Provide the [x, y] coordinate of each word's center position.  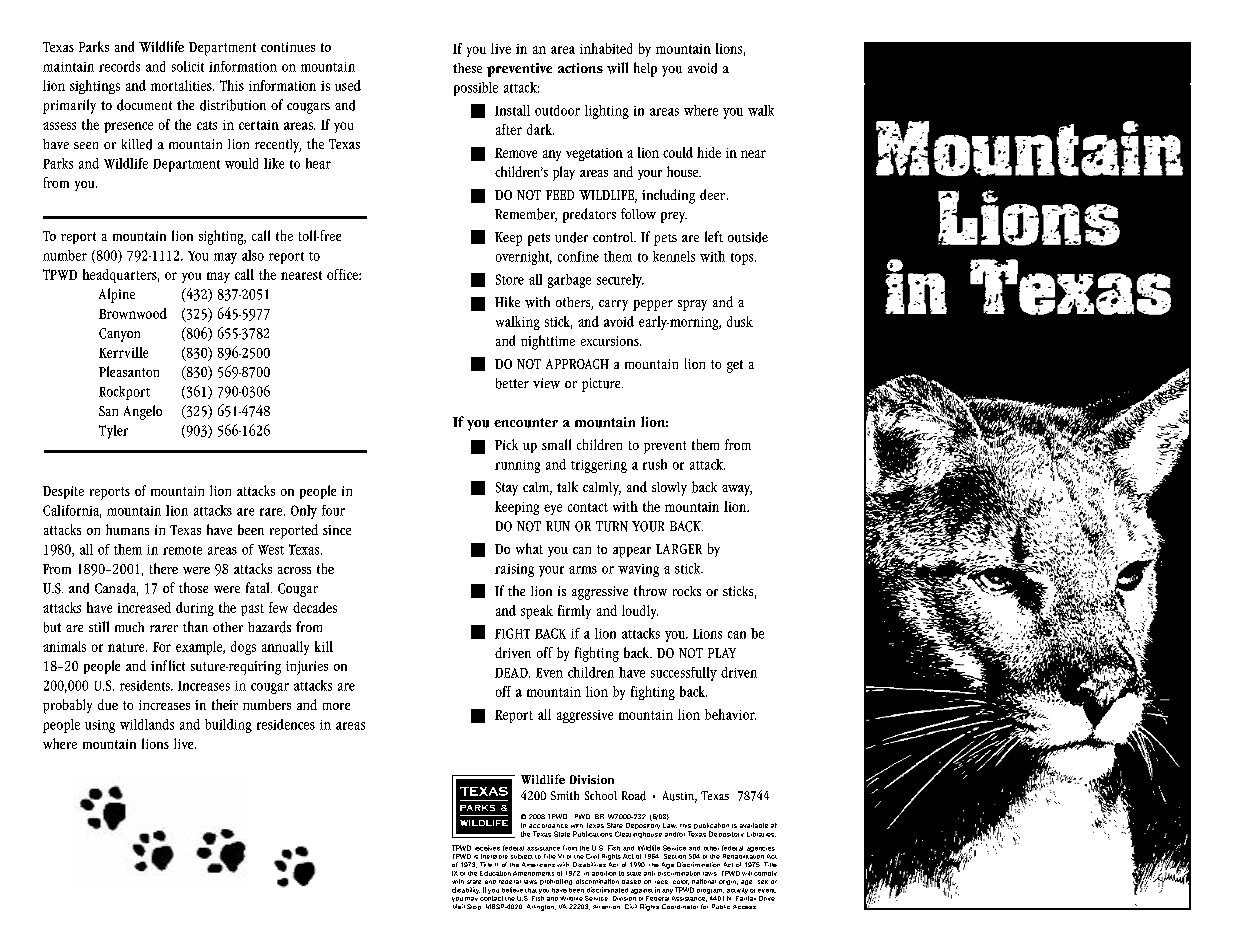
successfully [684, 674]
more [336, 706]
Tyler [113, 432]
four [333, 510]
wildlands [147, 724]
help [645, 69]
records [119, 66]
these [467, 68]
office [343, 274]
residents [146, 685]
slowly [669, 489]
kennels [674, 256]
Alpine [117, 295]
